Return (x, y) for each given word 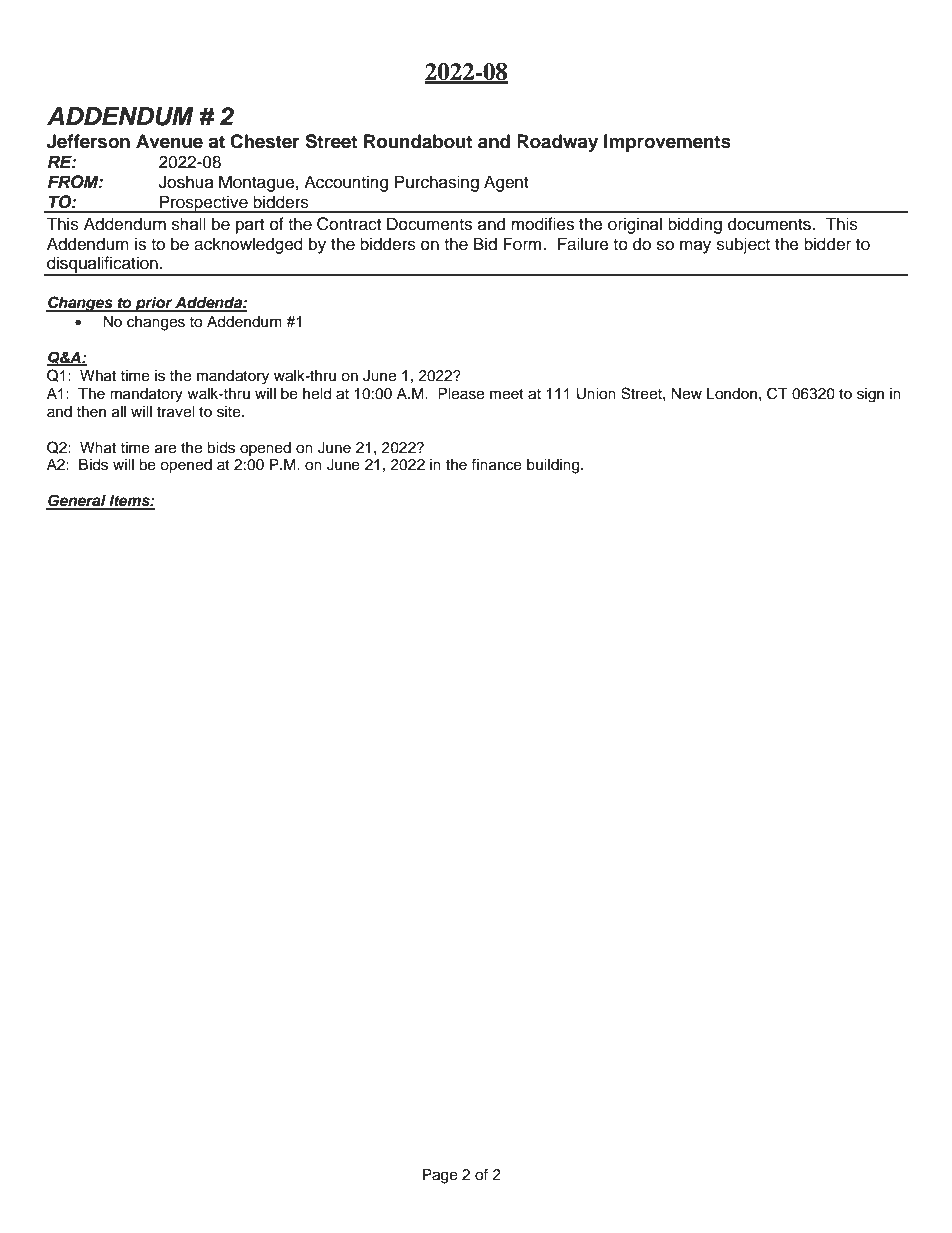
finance (496, 464)
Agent (506, 183)
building (554, 466)
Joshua (186, 182)
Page (440, 1176)
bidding (695, 225)
